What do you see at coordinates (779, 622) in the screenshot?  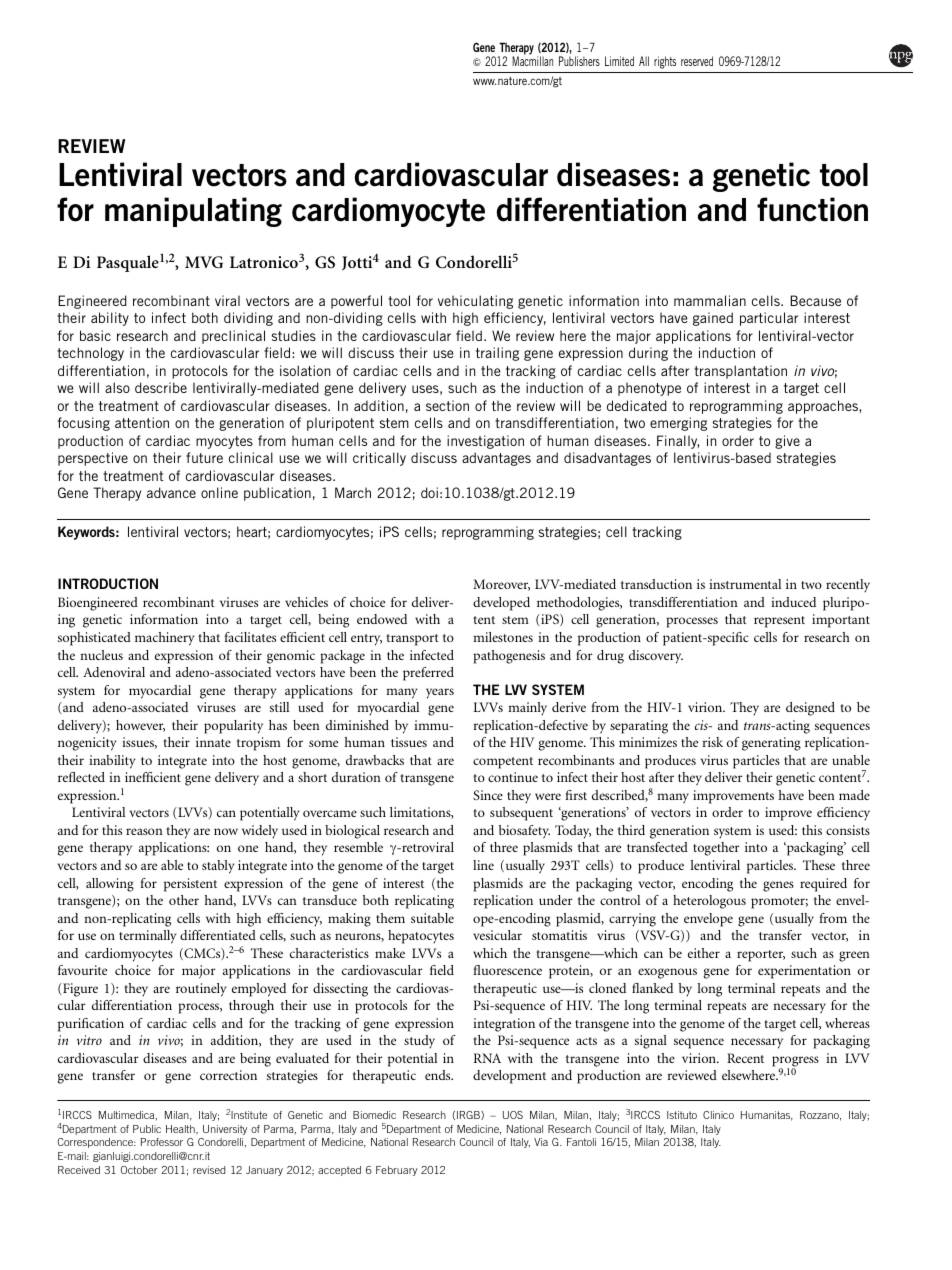 I see `represent` at bounding box center [779, 622].
